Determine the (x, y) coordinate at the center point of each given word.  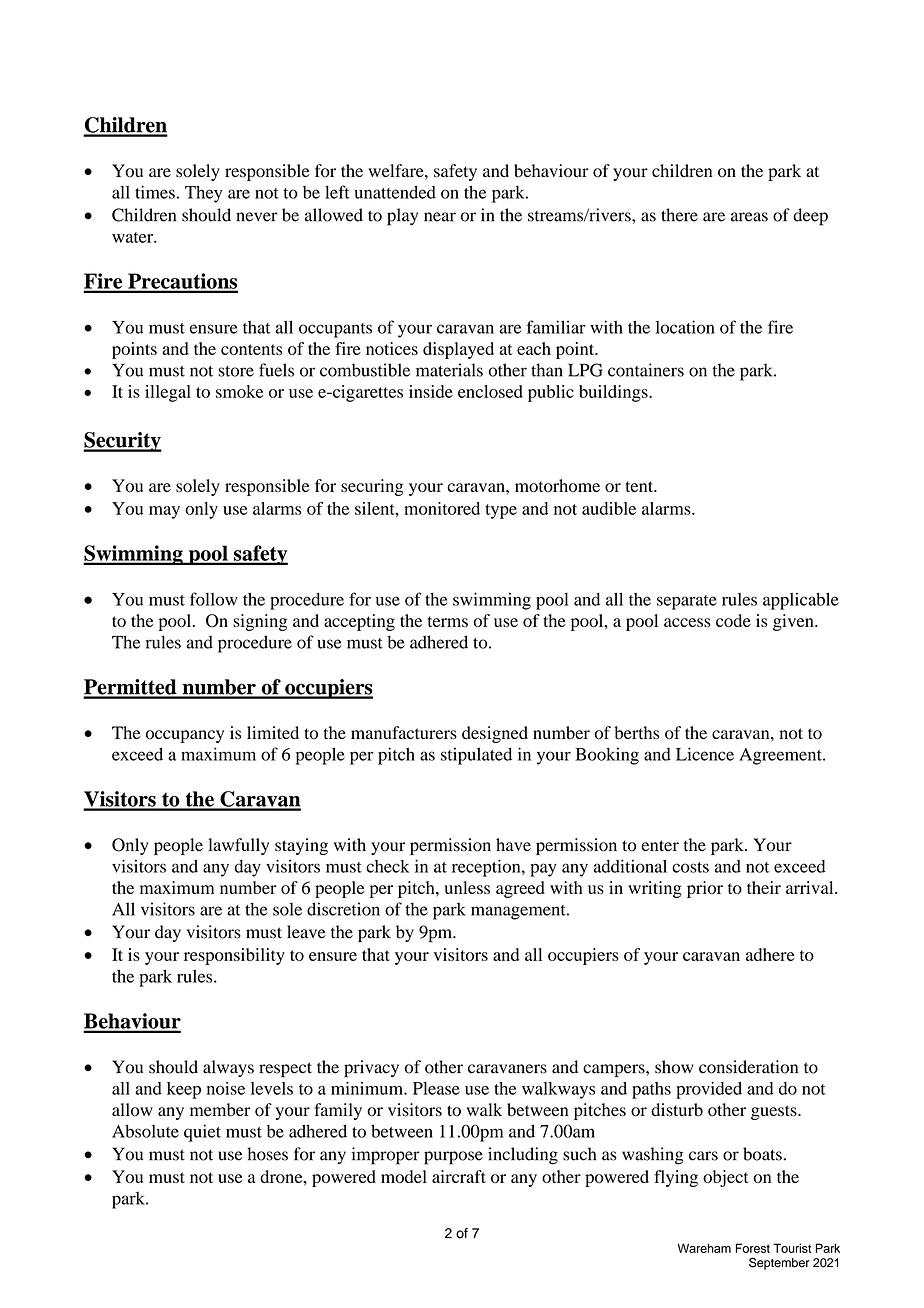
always (228, 1068)
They (203, 194)
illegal (168, 393)
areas (749, 217)
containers (646, 370)
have (513, 844)
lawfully (238, 846)
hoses (267, 1154)
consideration (748, 1067)
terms (448, 621)
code (733, 620)
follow (214, 599)
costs (690, 867)
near (440, 217)
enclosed (490, 391)
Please (436, 1088)
